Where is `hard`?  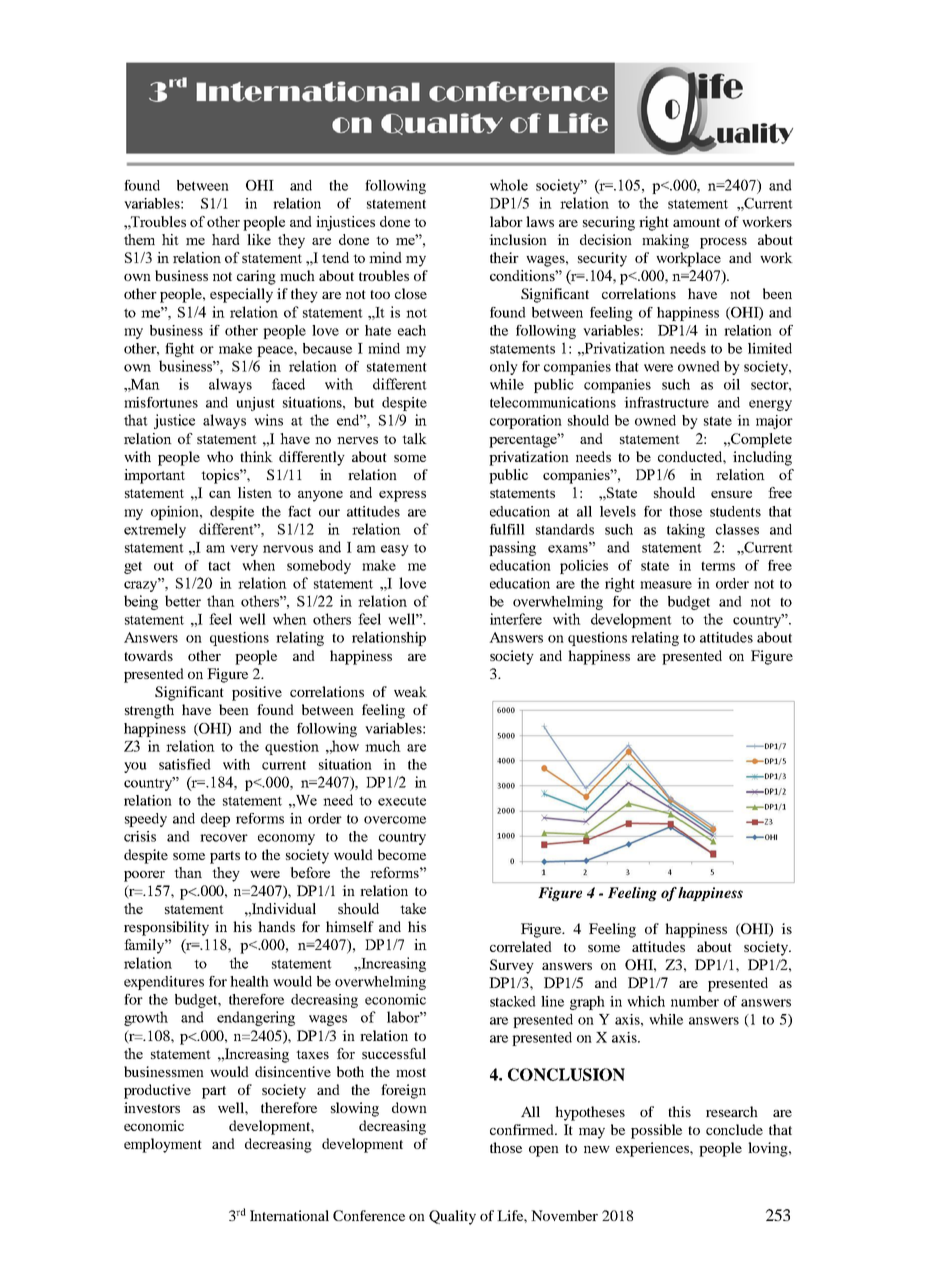
hard is located at coordinates (226, 239).
